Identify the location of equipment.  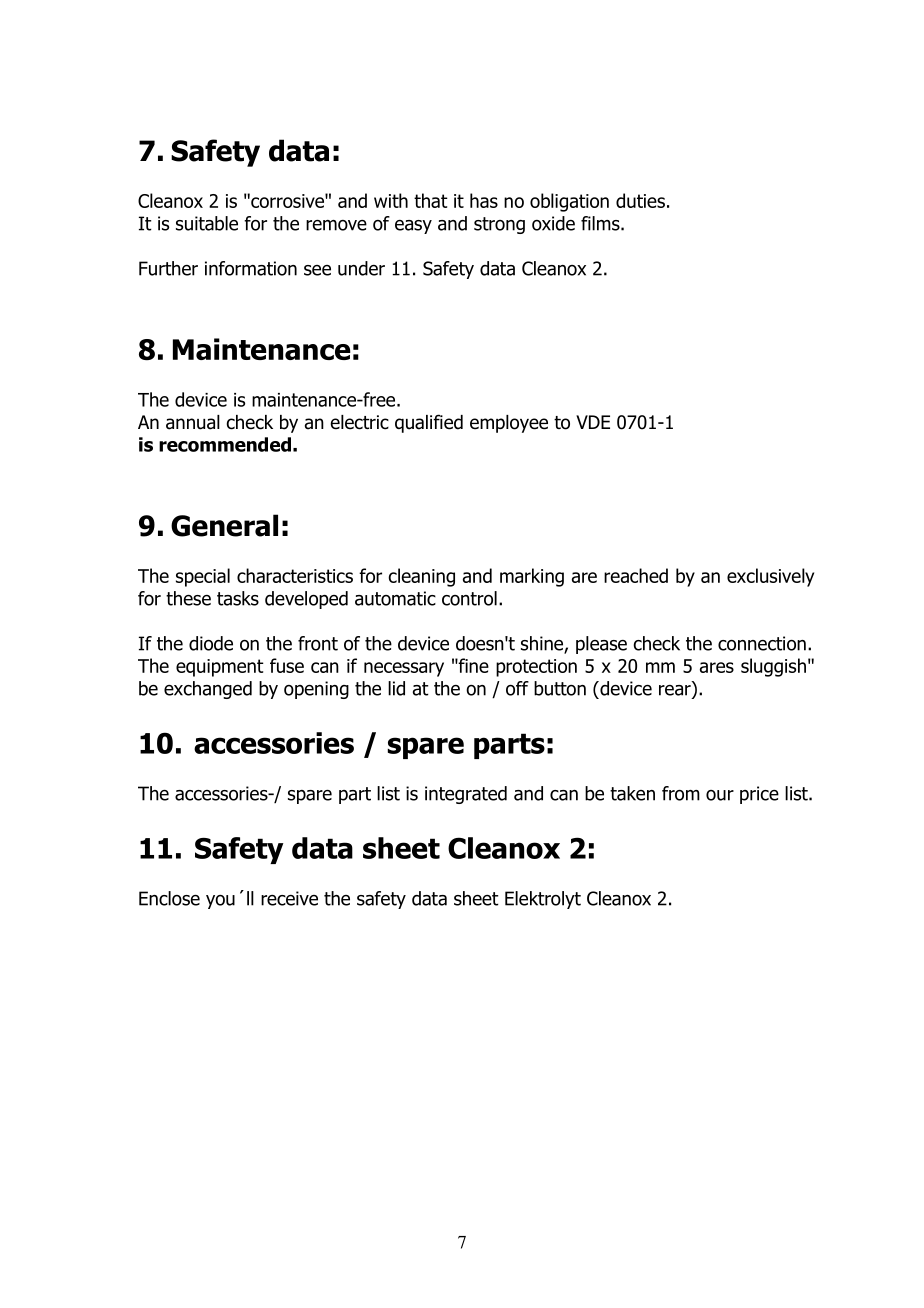
(220, 668).
